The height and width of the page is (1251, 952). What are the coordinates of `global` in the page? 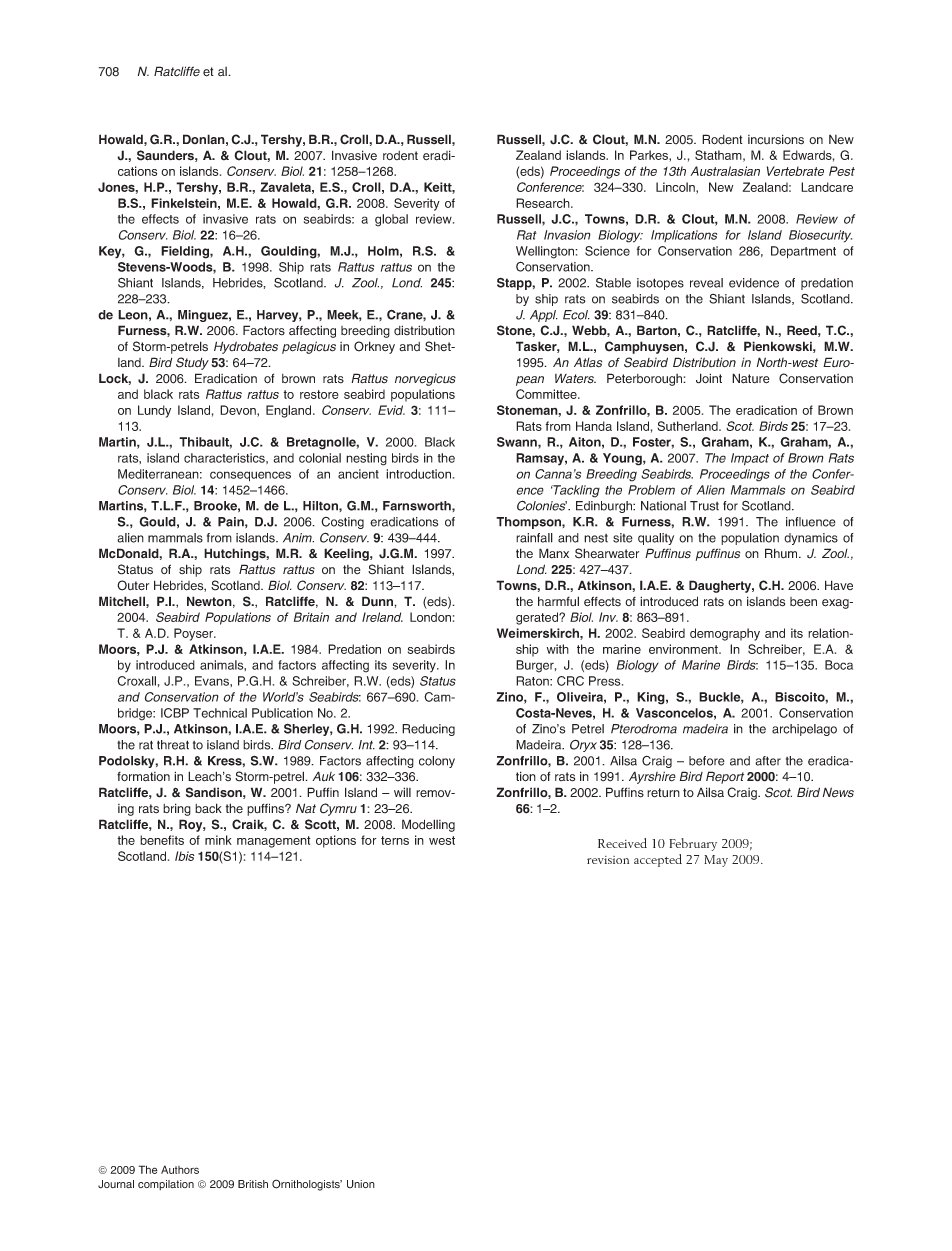 It's located at (391, 220).
